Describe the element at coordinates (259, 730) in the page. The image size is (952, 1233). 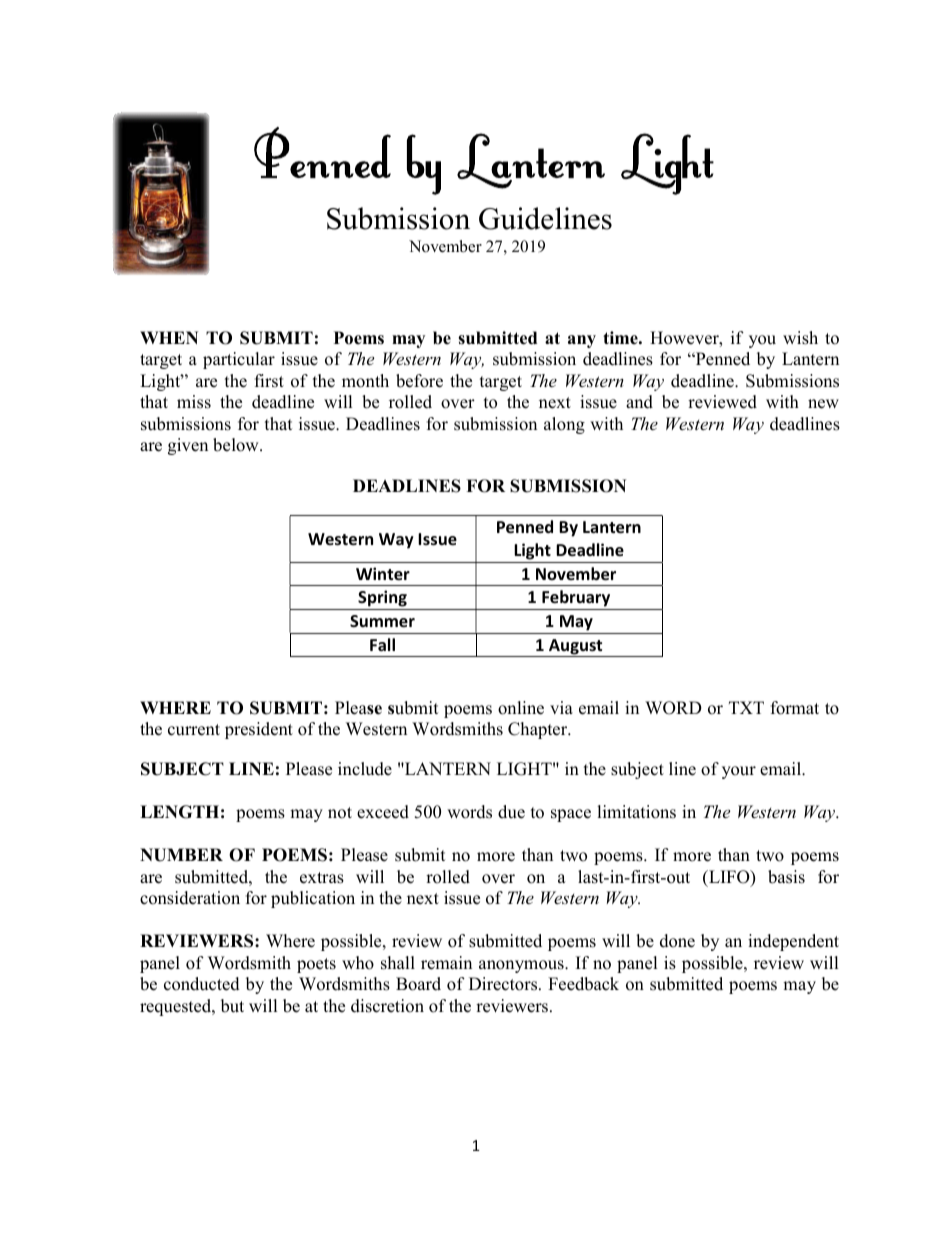
I see `president` at that location.
